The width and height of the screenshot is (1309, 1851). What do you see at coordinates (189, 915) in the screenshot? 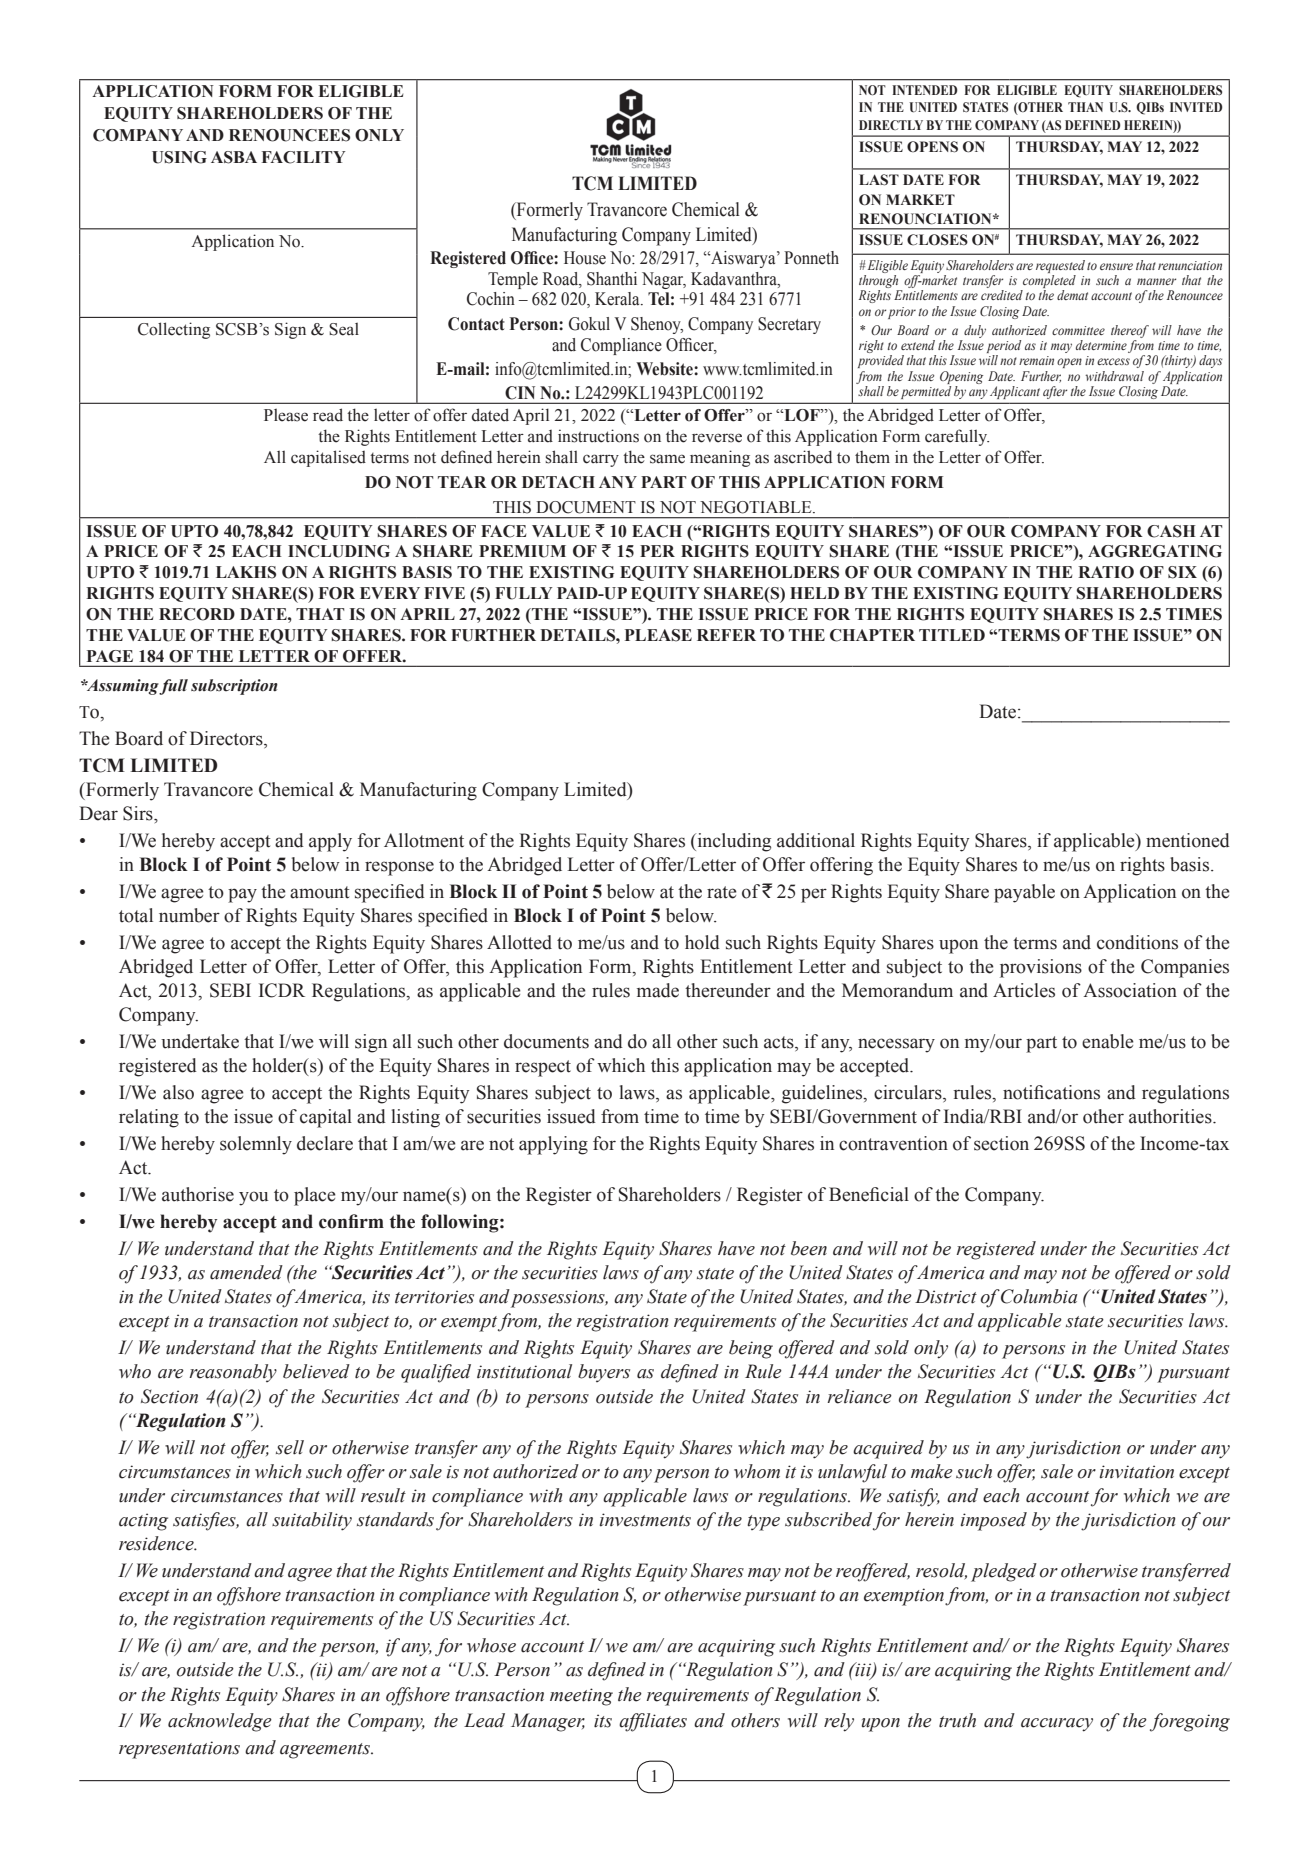
I see `number` at bounding box center [189, 915].
